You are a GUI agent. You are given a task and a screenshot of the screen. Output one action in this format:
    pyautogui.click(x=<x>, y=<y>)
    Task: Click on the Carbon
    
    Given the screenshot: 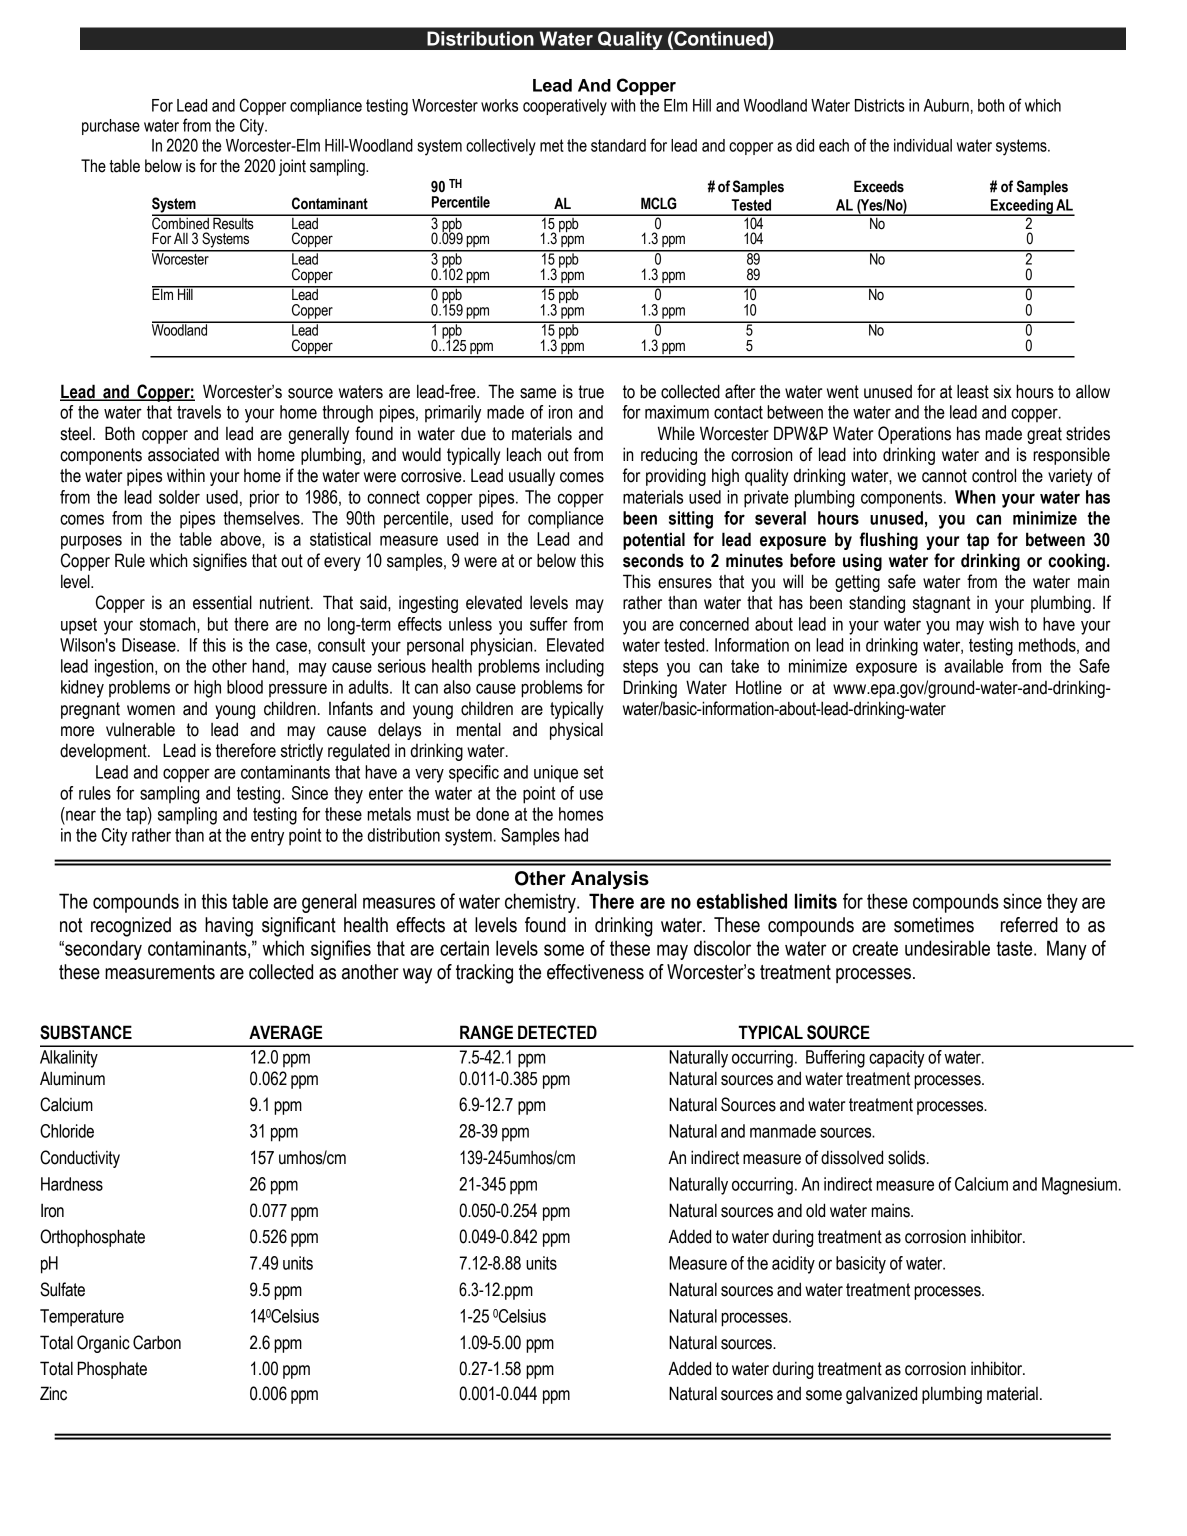 What is the action you would take?
    pyautogui.click(x=157, y=1342)
